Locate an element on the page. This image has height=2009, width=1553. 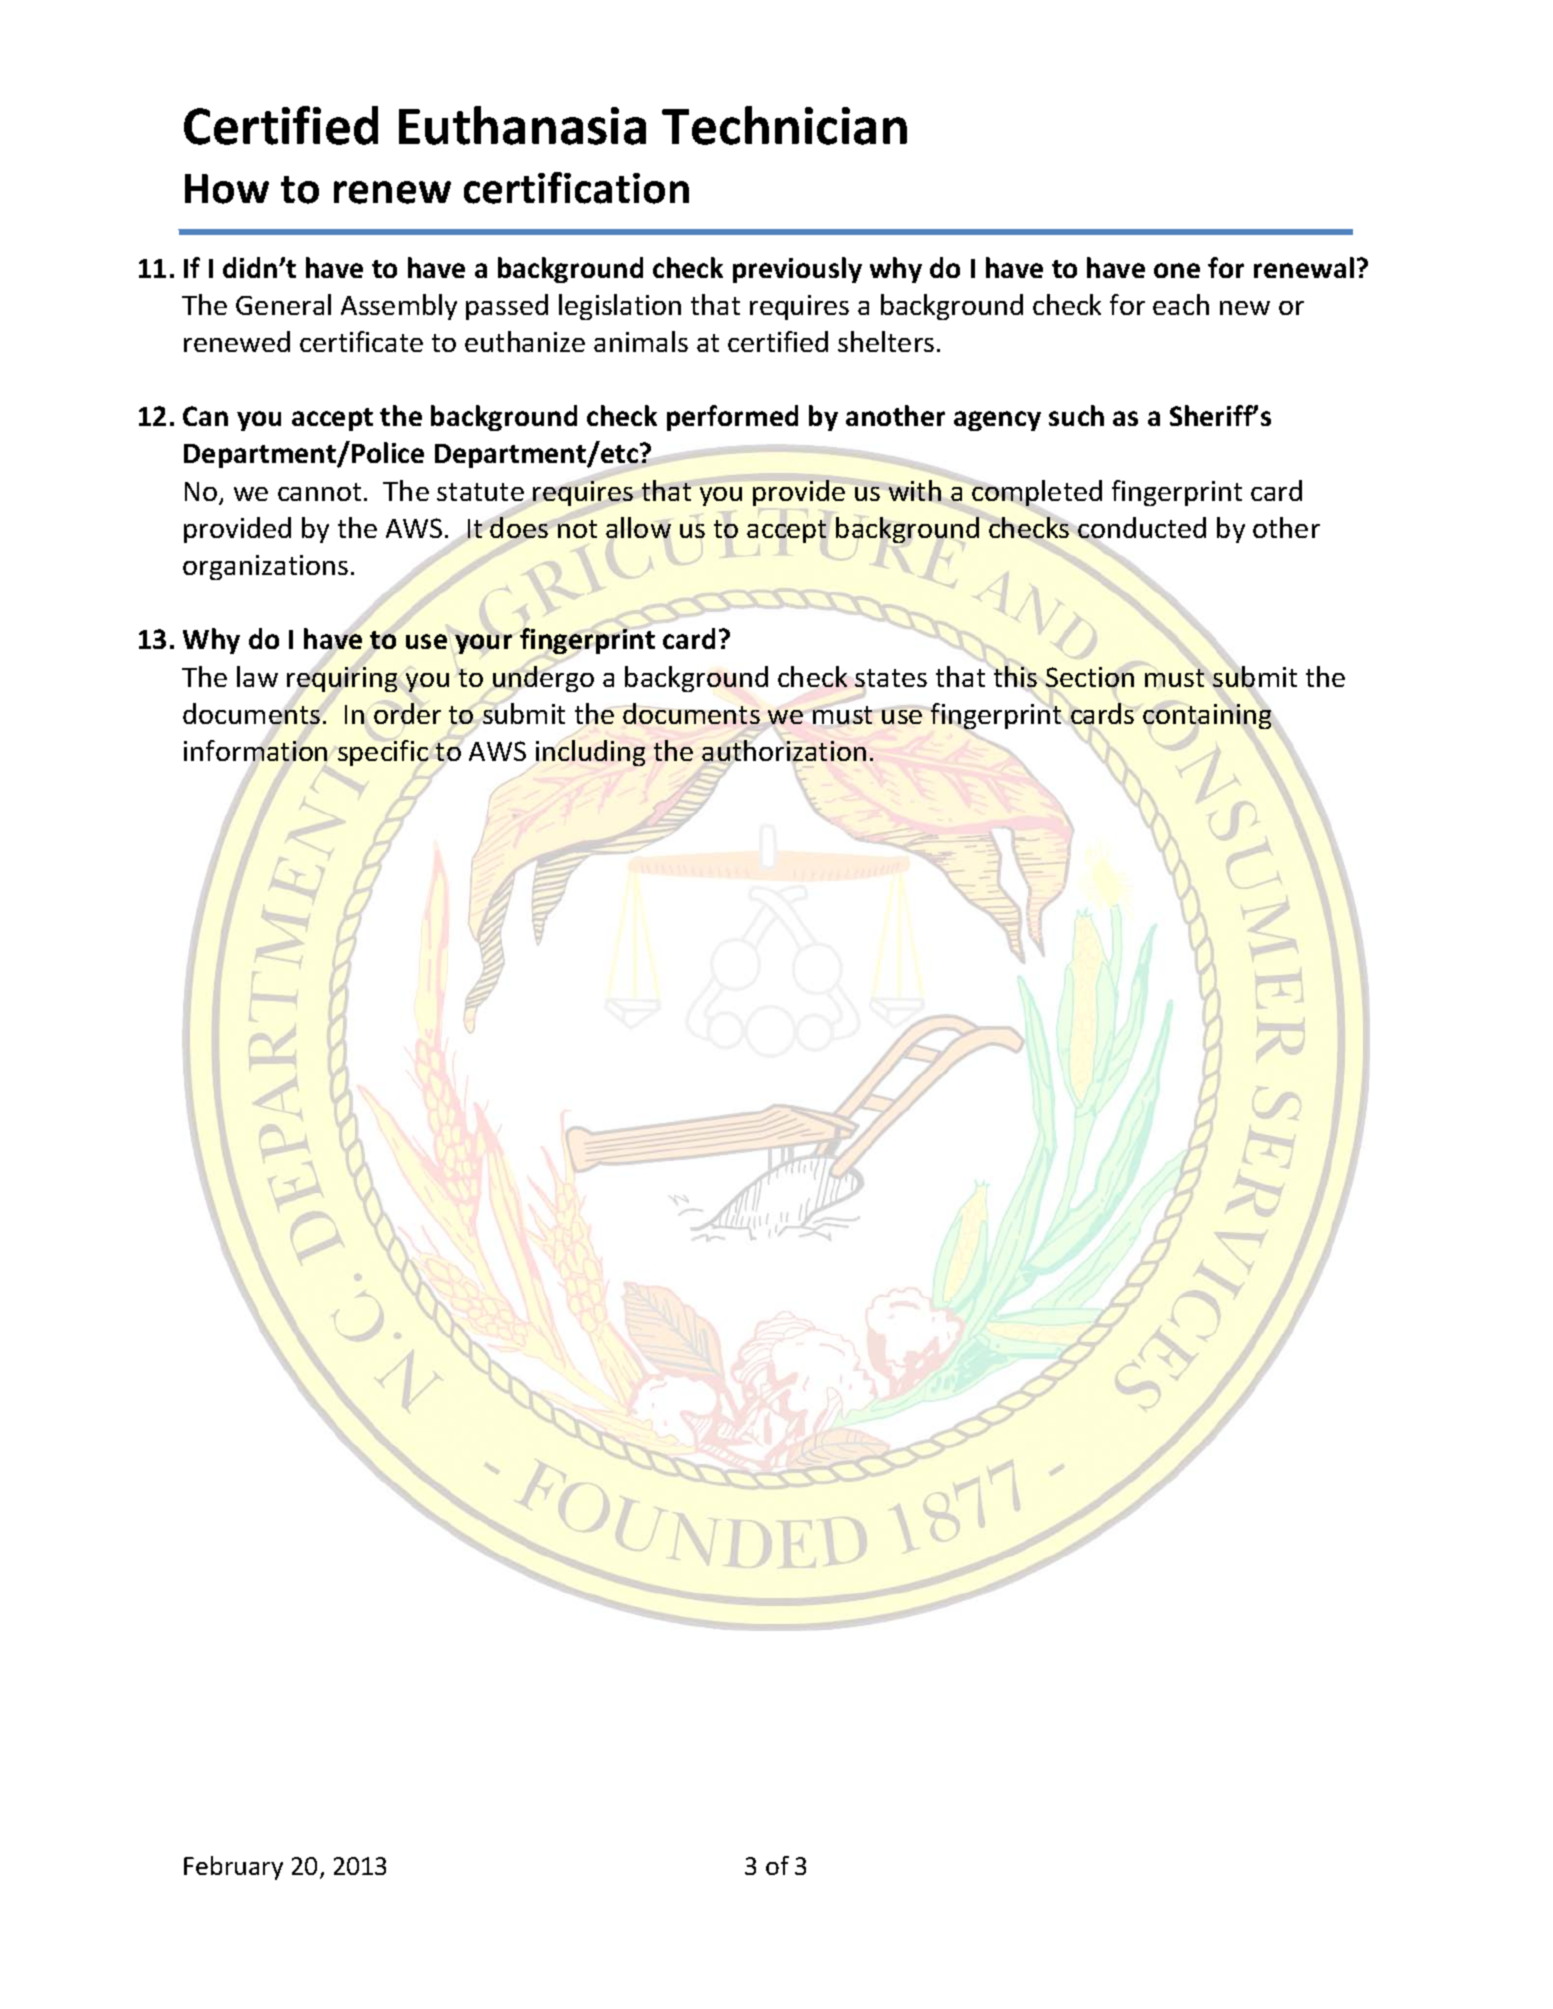
How is located at coordinates (227, 189).
